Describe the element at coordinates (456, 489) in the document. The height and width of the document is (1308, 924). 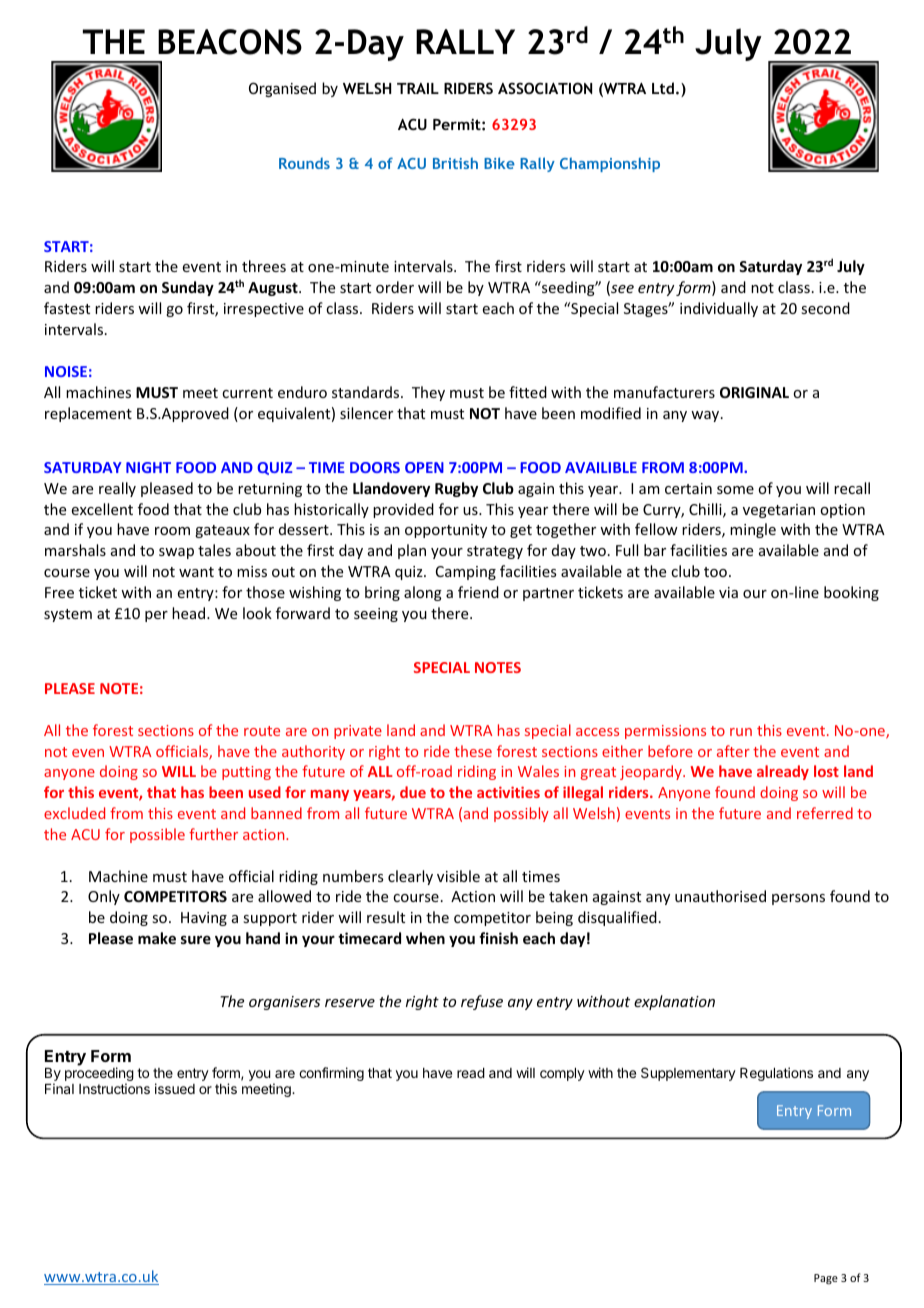
I see `Rugby` at that location.
